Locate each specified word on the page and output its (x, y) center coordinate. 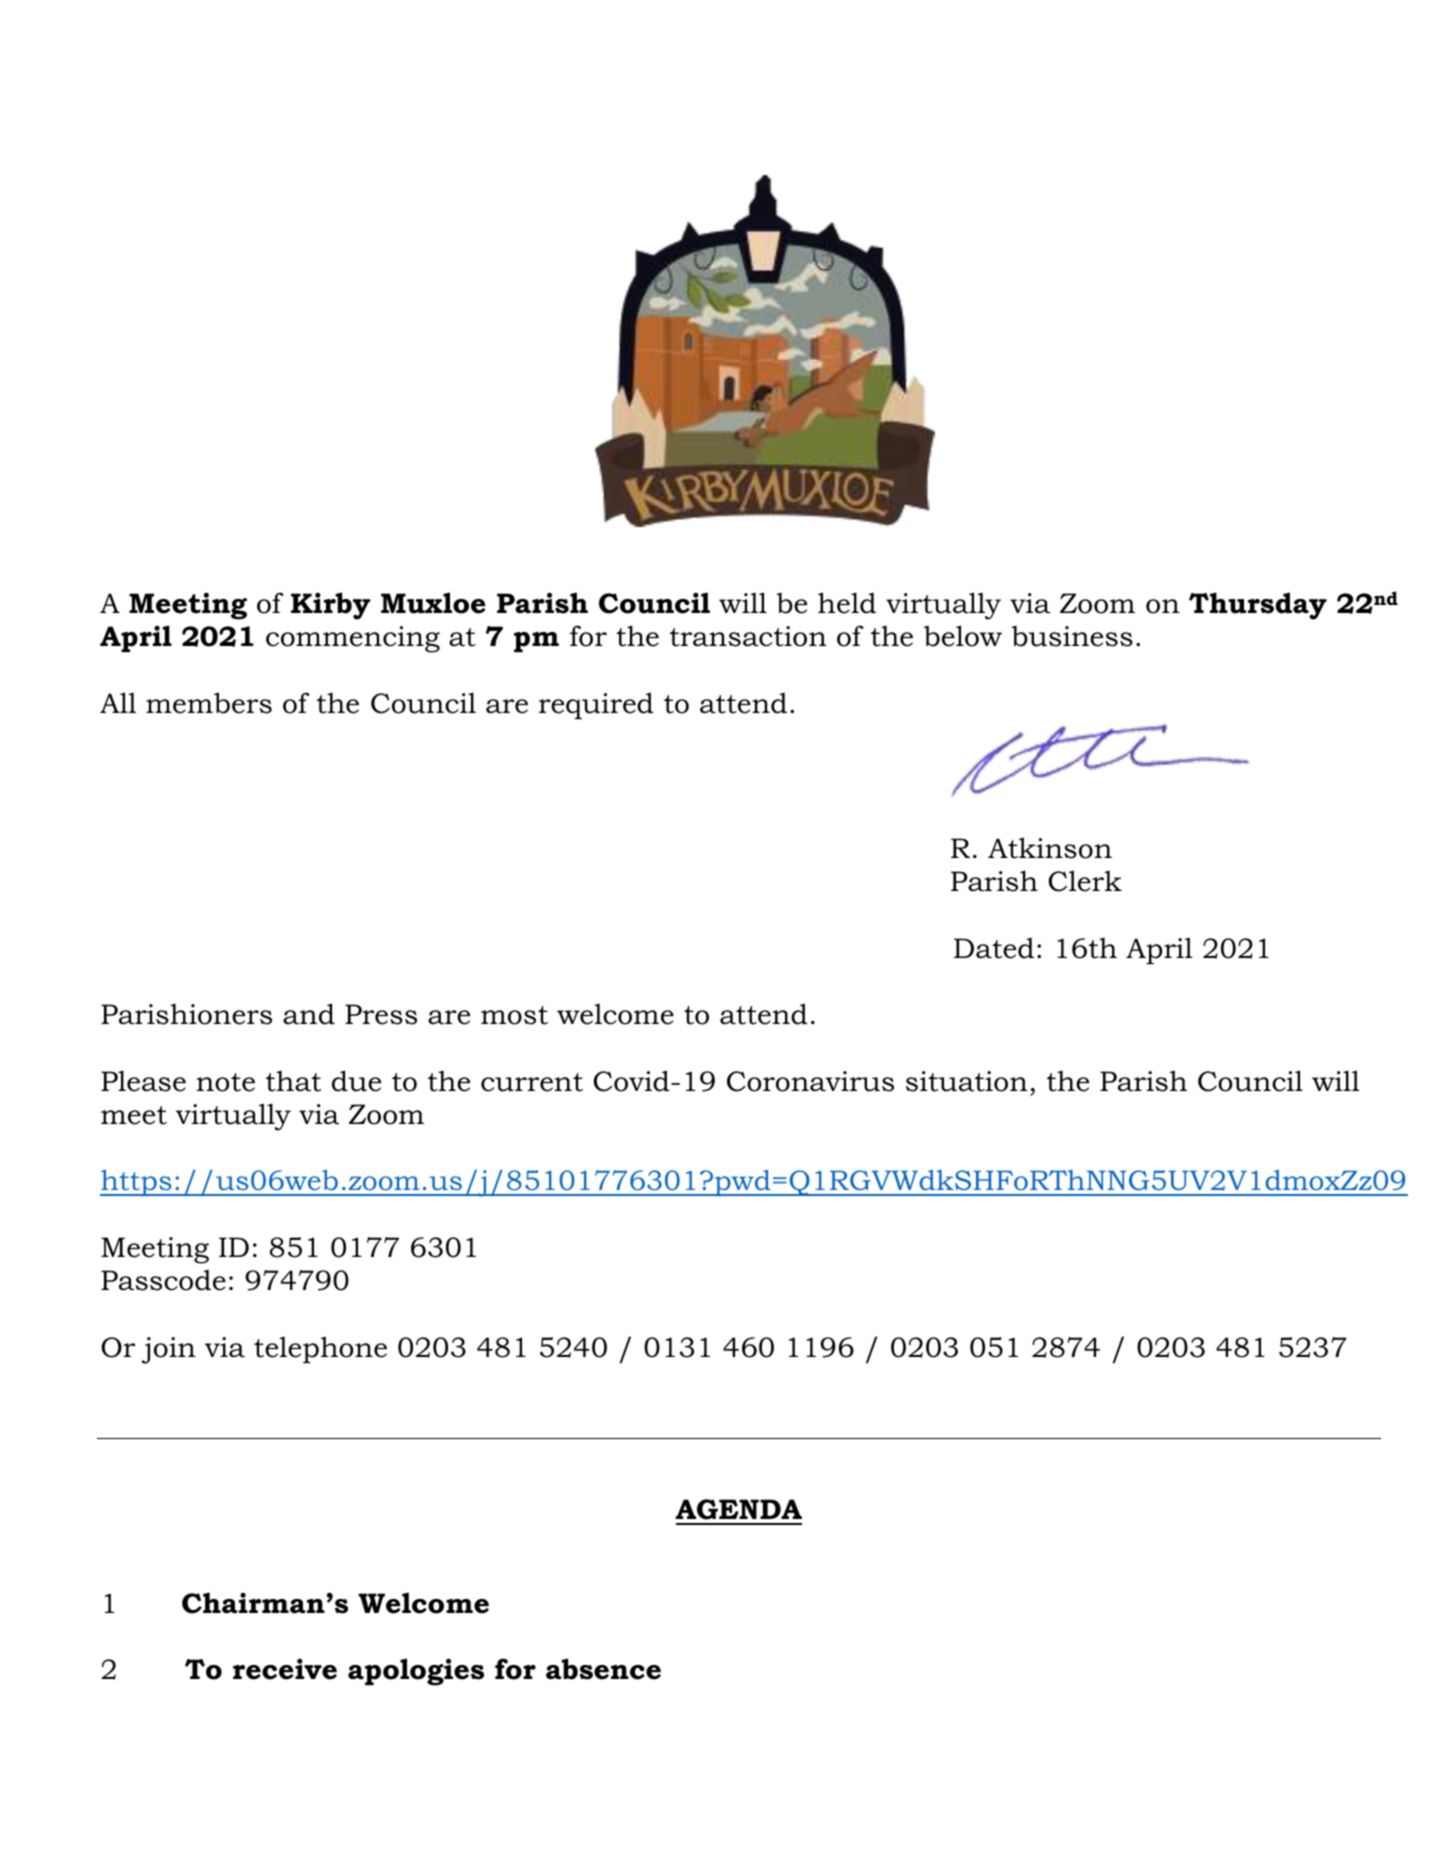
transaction (748, 636)
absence (603, 1669)
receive (285, 1669)
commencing (353, 639)
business (1072, 636)
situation (967, 1081)
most (514, 1015)
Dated (994, 948)
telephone (320, 1349)
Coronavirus (810, 1081)
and (309, 1014)
